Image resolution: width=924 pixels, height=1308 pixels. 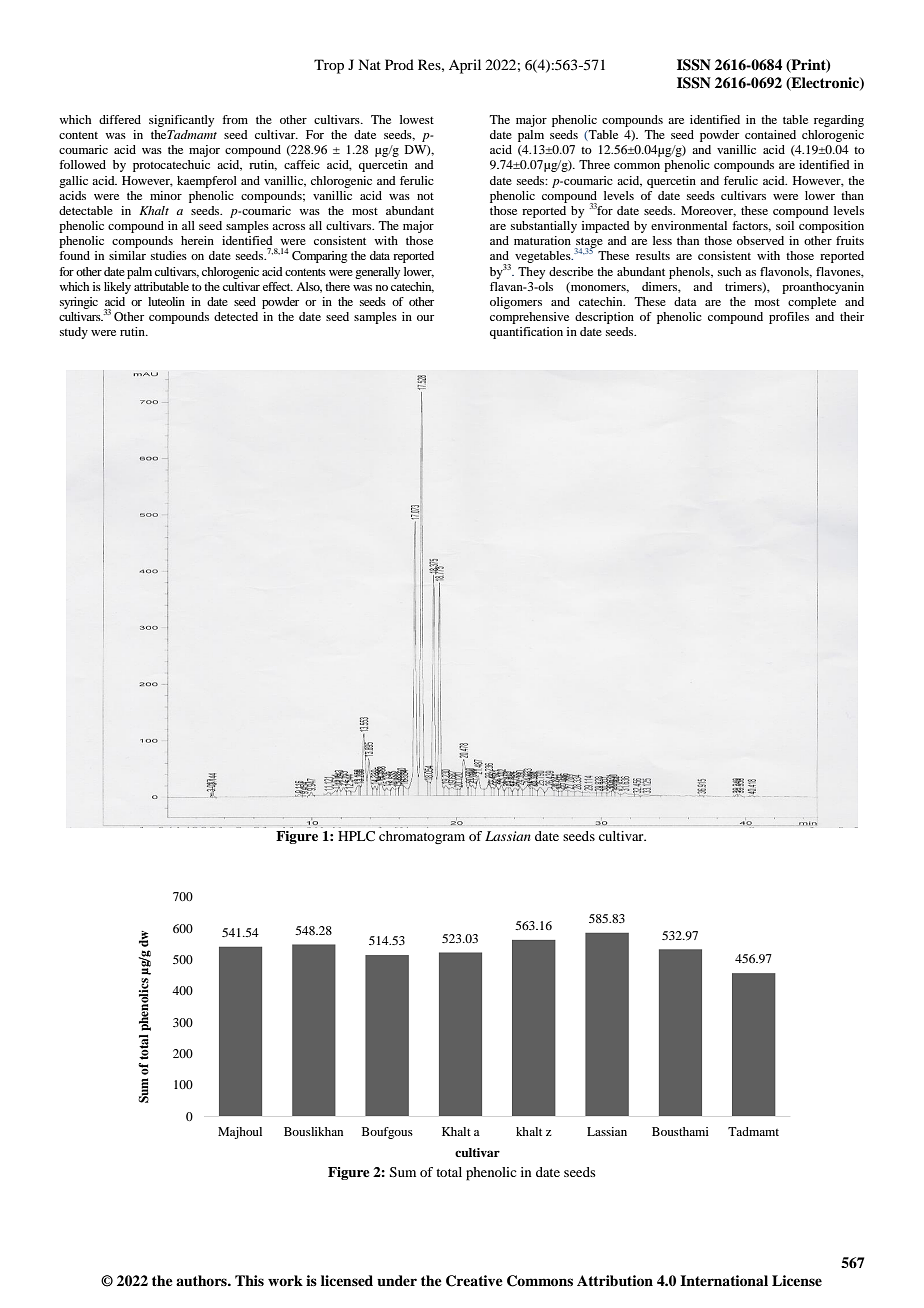 What do you see at coordinates (181, 121) in the document?
I see `significantly` at bounding box center [181, 121].
